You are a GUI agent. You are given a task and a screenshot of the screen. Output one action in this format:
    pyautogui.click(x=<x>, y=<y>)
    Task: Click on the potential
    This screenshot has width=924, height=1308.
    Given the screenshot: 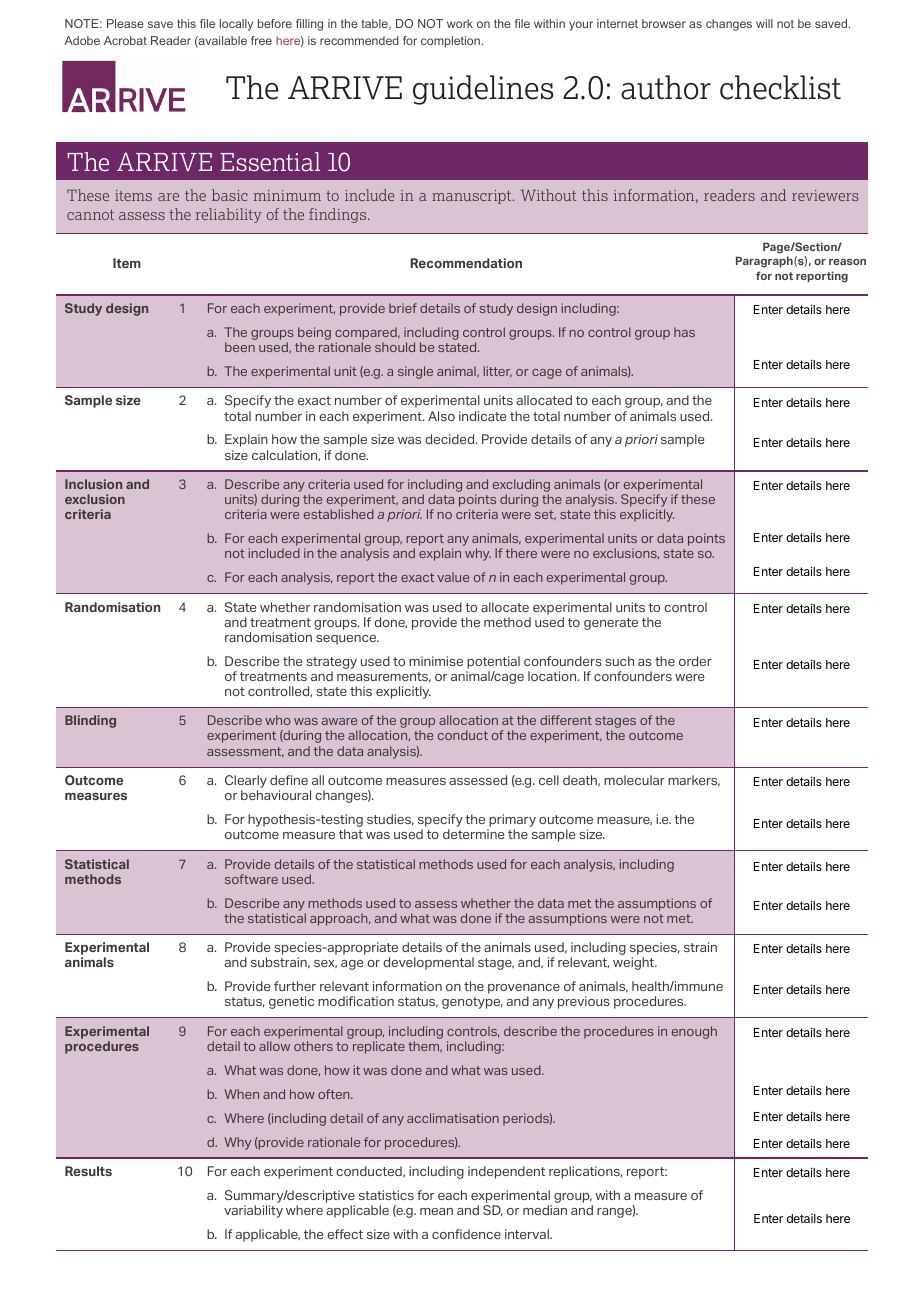 What is the action you would take?
    pyautogui.click(x=493, y=662)
